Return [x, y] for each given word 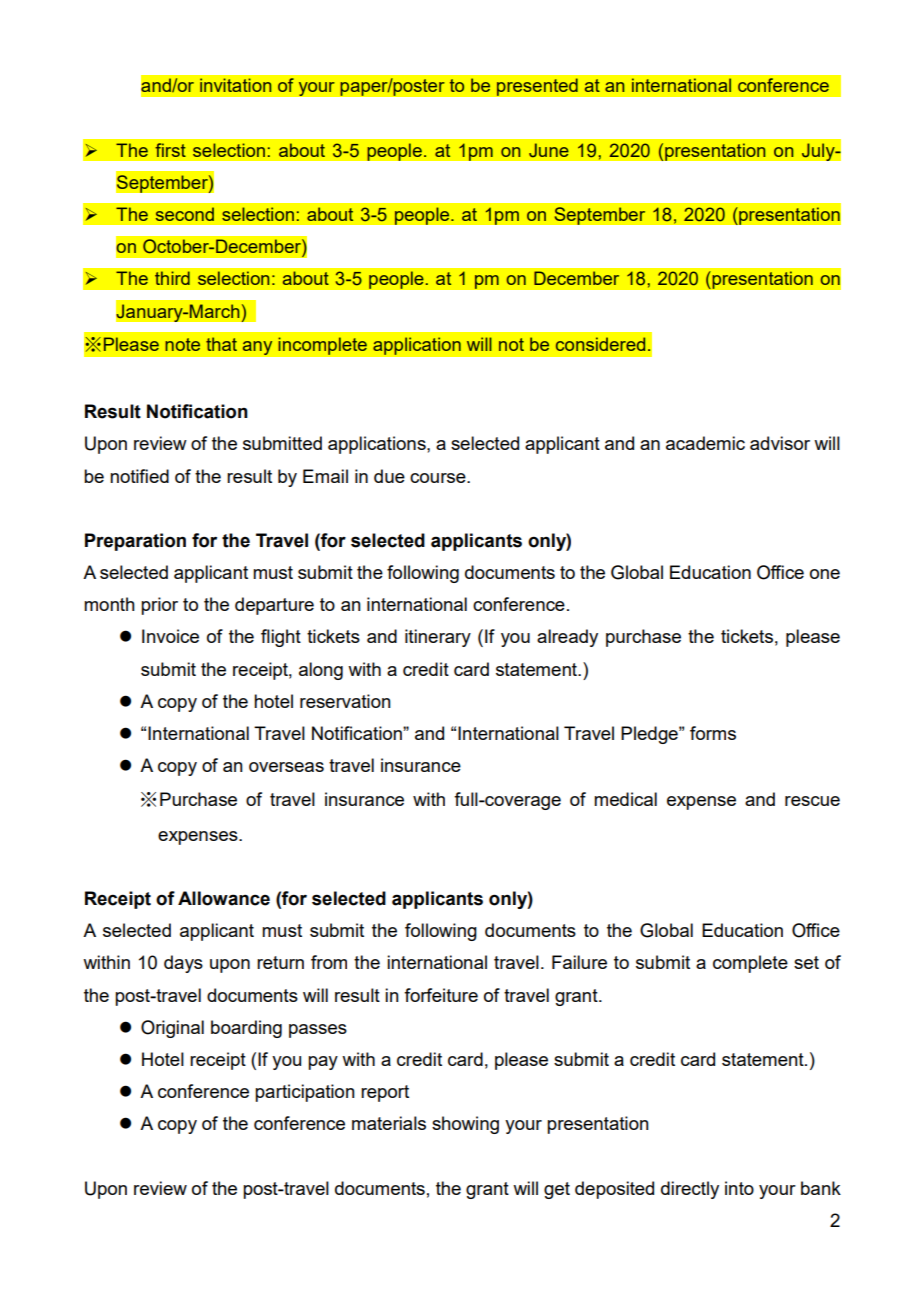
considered [600, 344]
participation [305, 1093]
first [170, 150]
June [549, 150]
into [739, 1188]
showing [465, 1125]
